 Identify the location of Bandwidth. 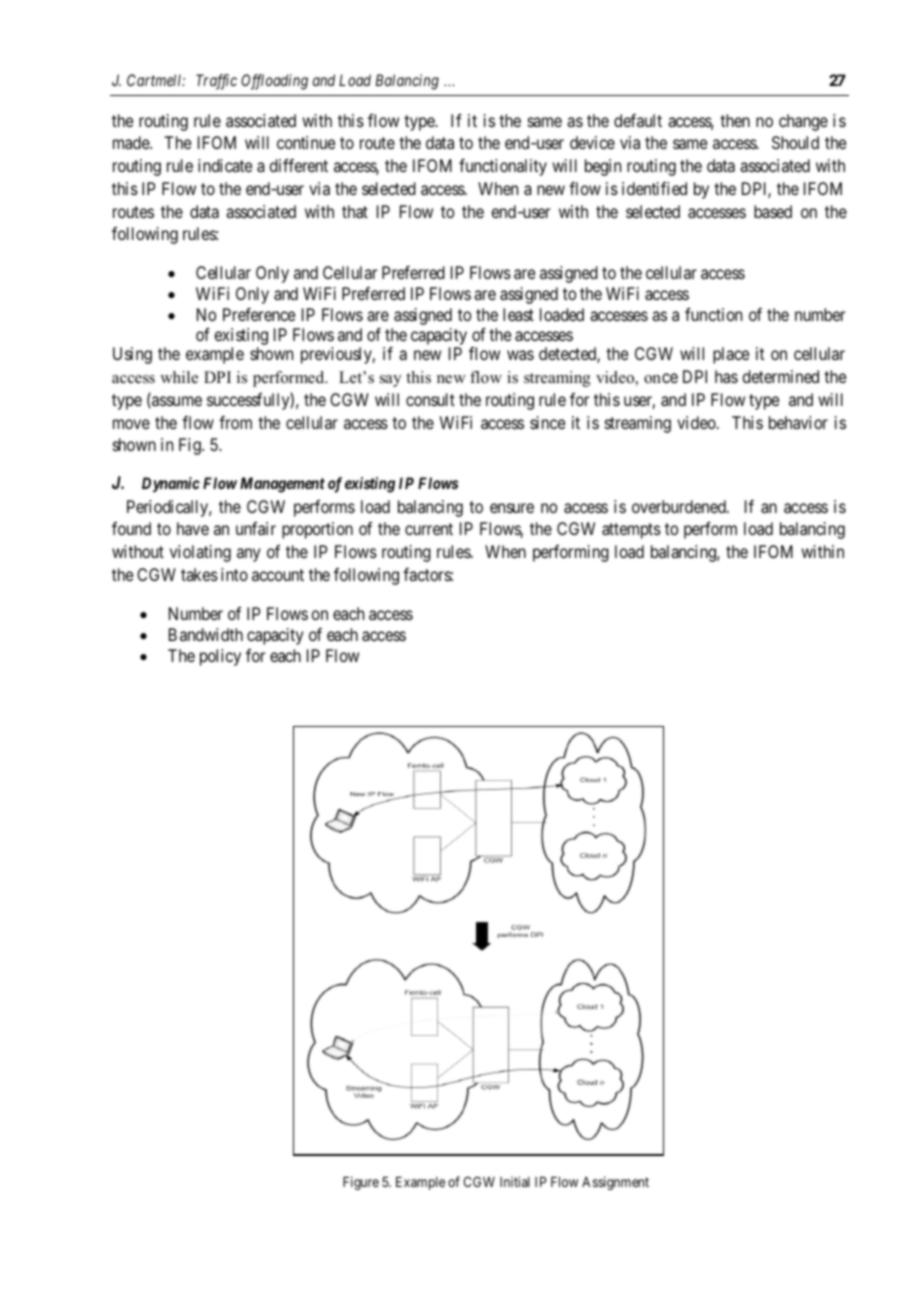
(206, 634).
